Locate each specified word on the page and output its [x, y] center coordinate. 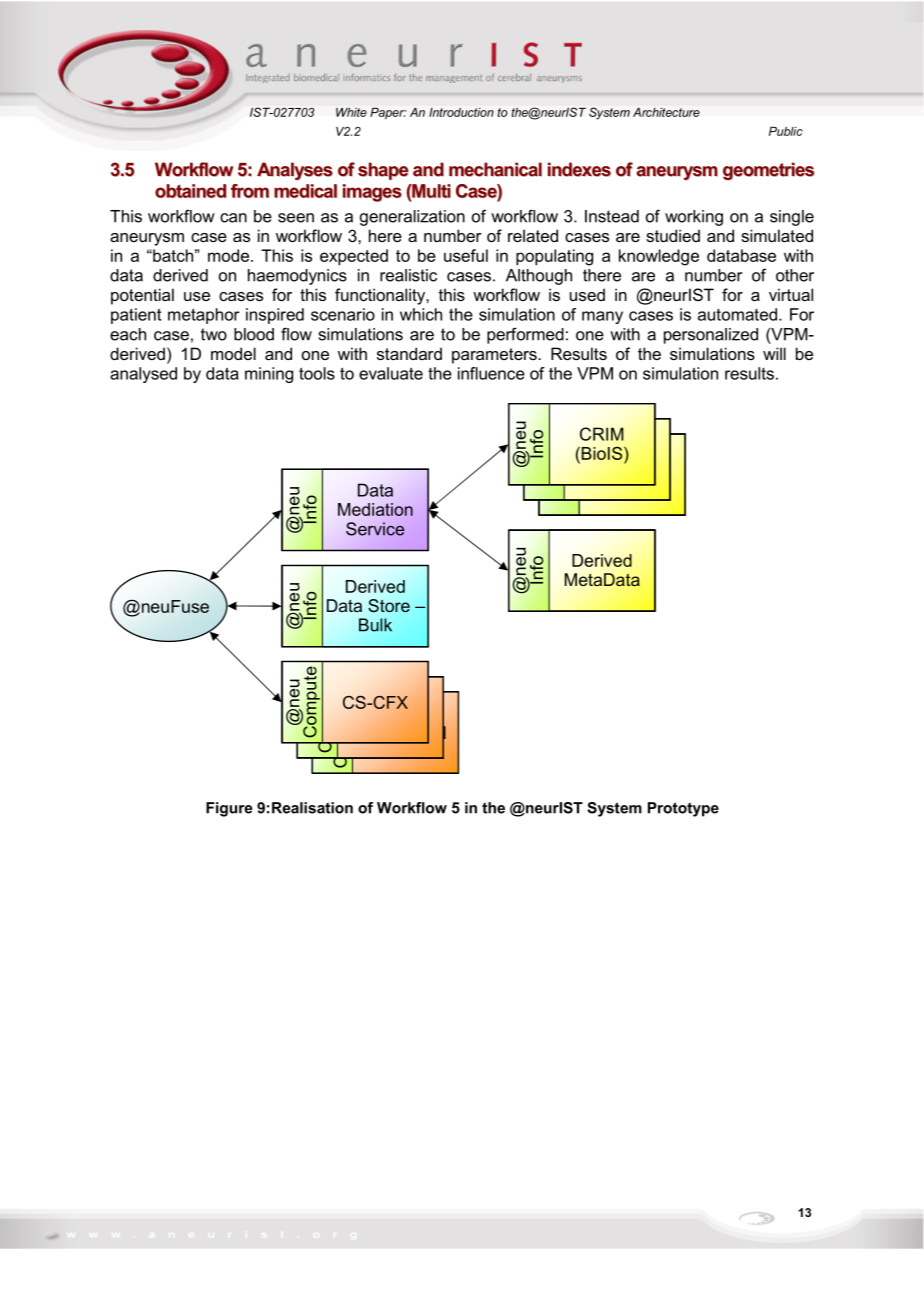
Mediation [375, 509]
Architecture [666, 112]
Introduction [461, 112]
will [774, 353]
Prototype [683, 809]
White [351, 112]
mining [269, 375]
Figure [229, 809]
